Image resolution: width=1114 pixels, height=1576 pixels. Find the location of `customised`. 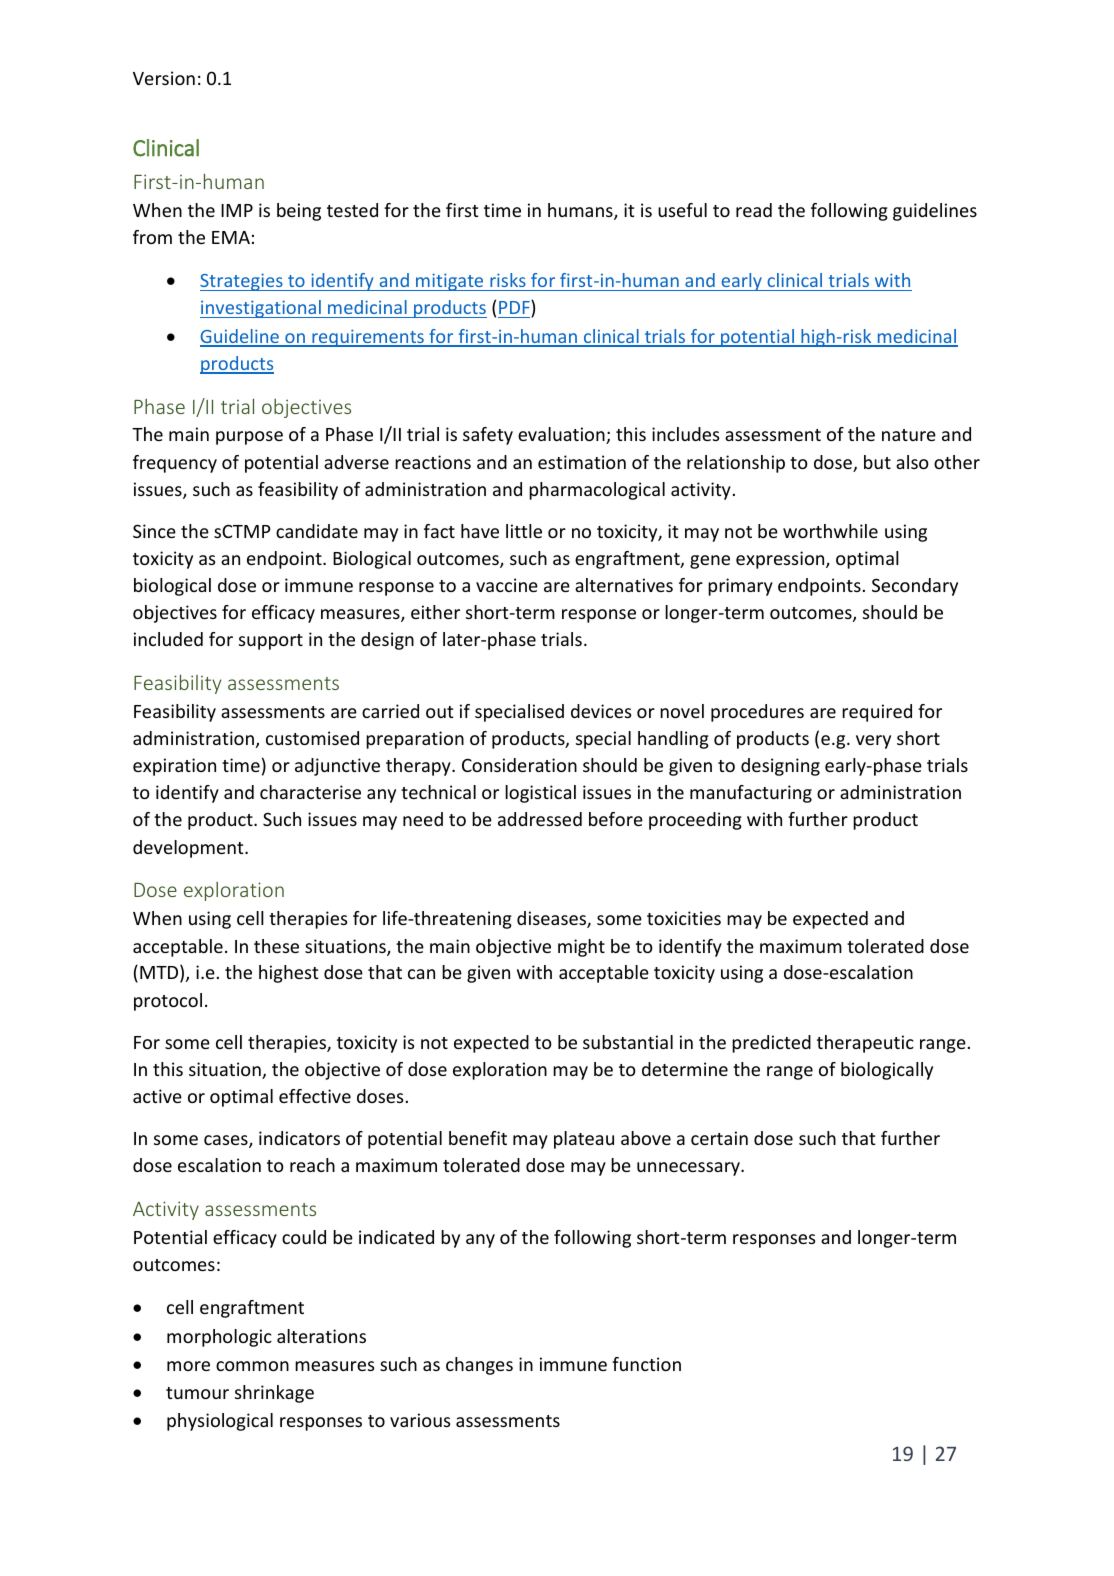

customised is located at coordinates (312, 738).
